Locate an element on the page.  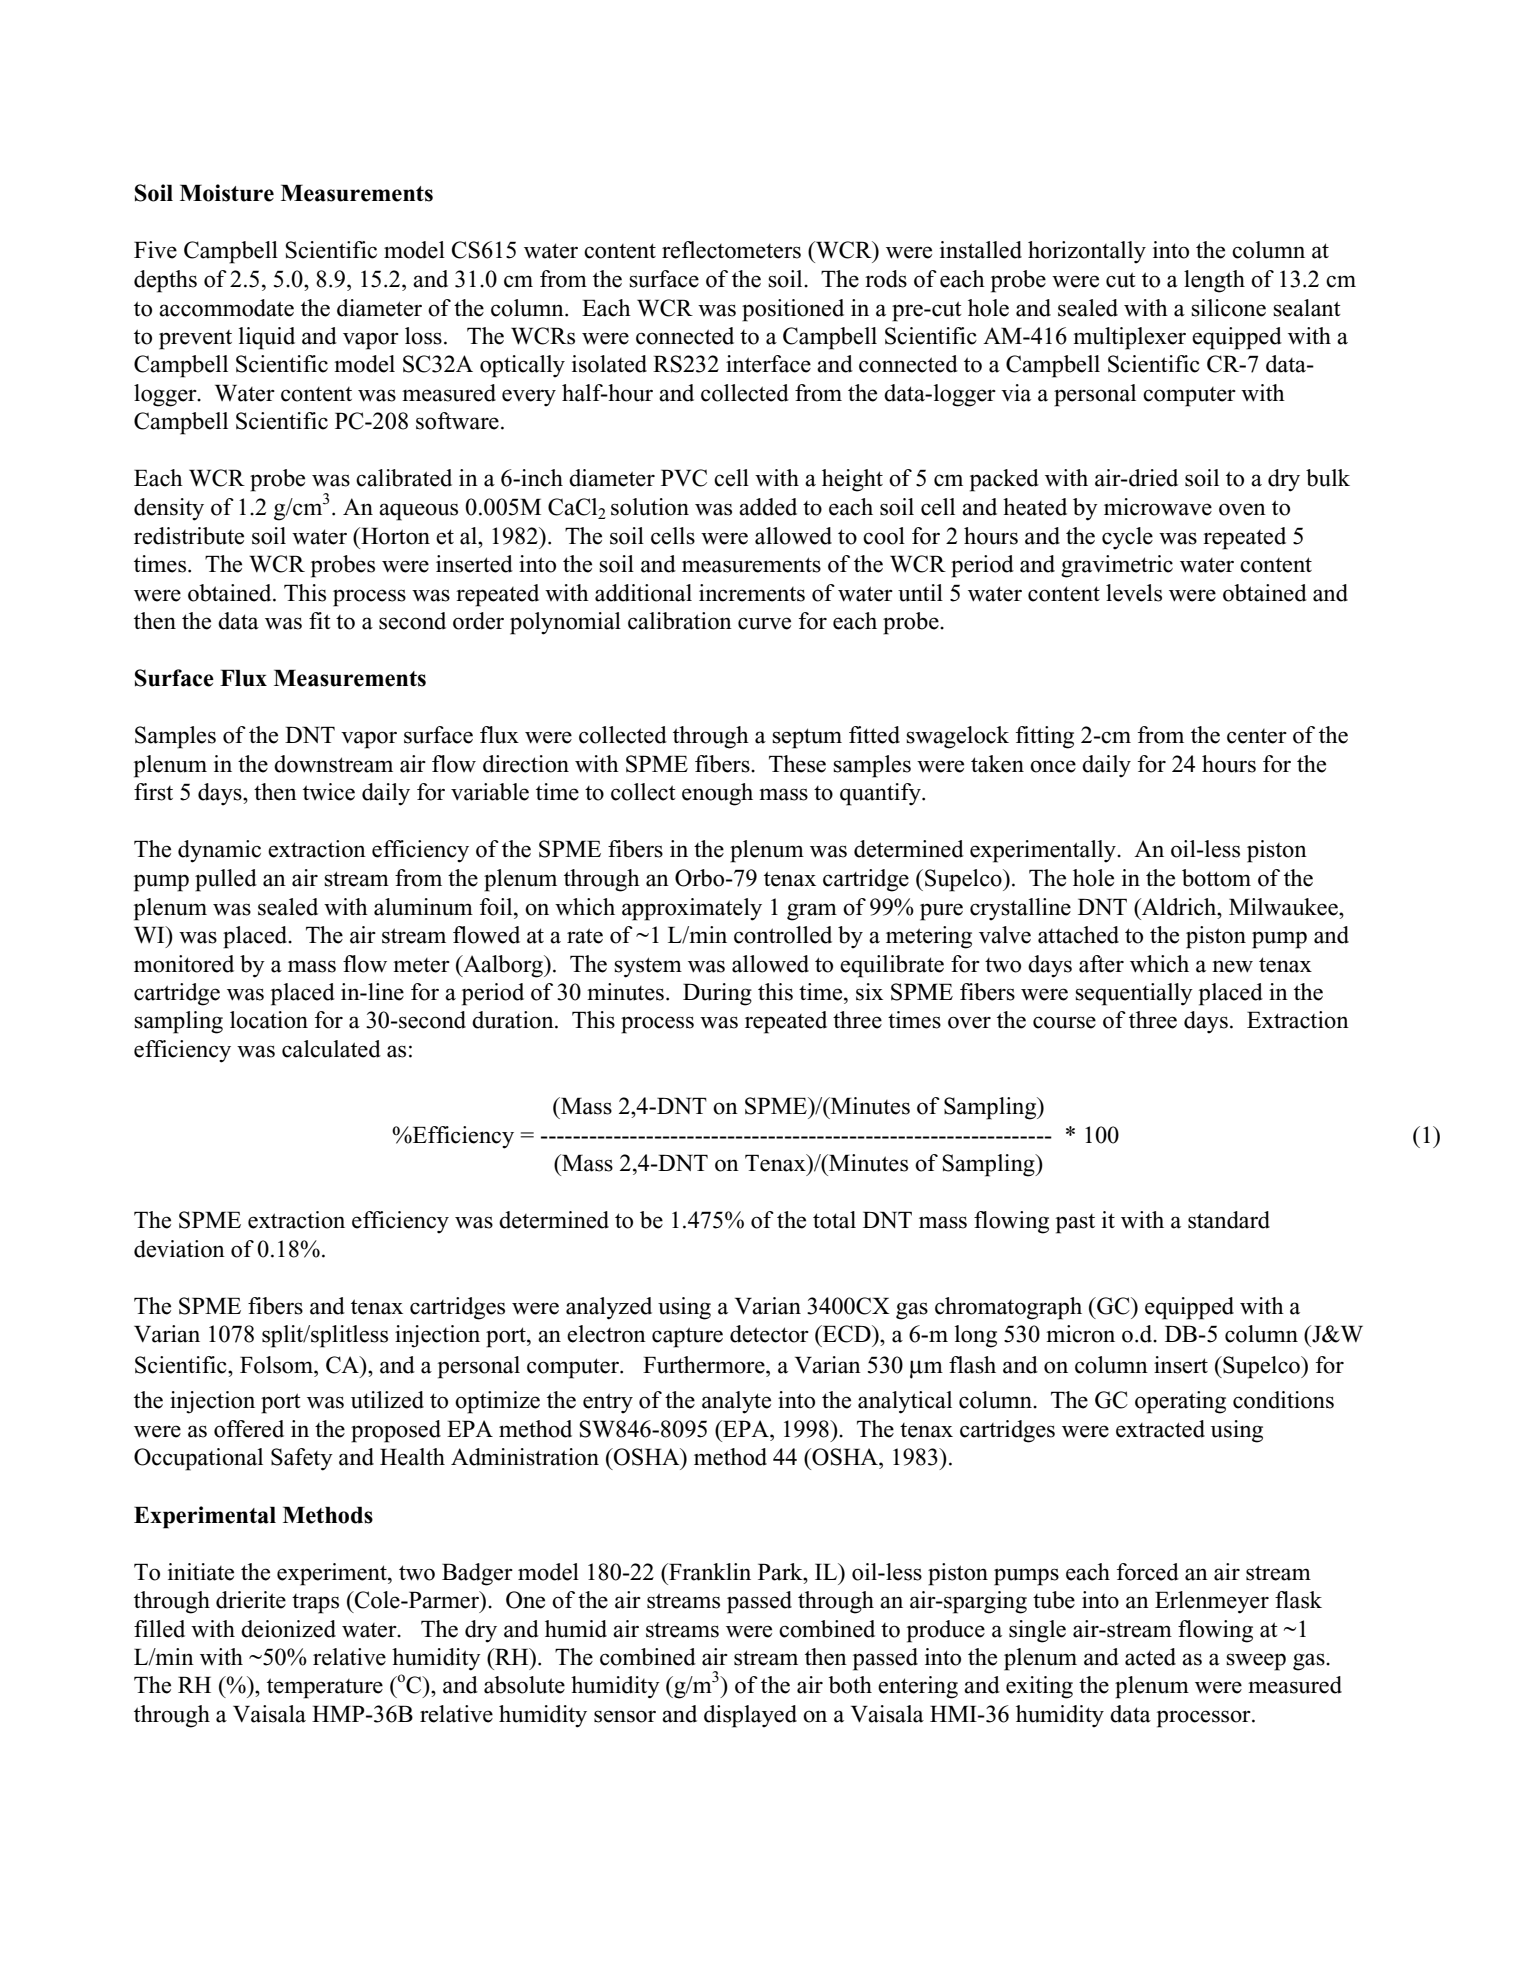
displayed is located at coordinates (750, 1716).
